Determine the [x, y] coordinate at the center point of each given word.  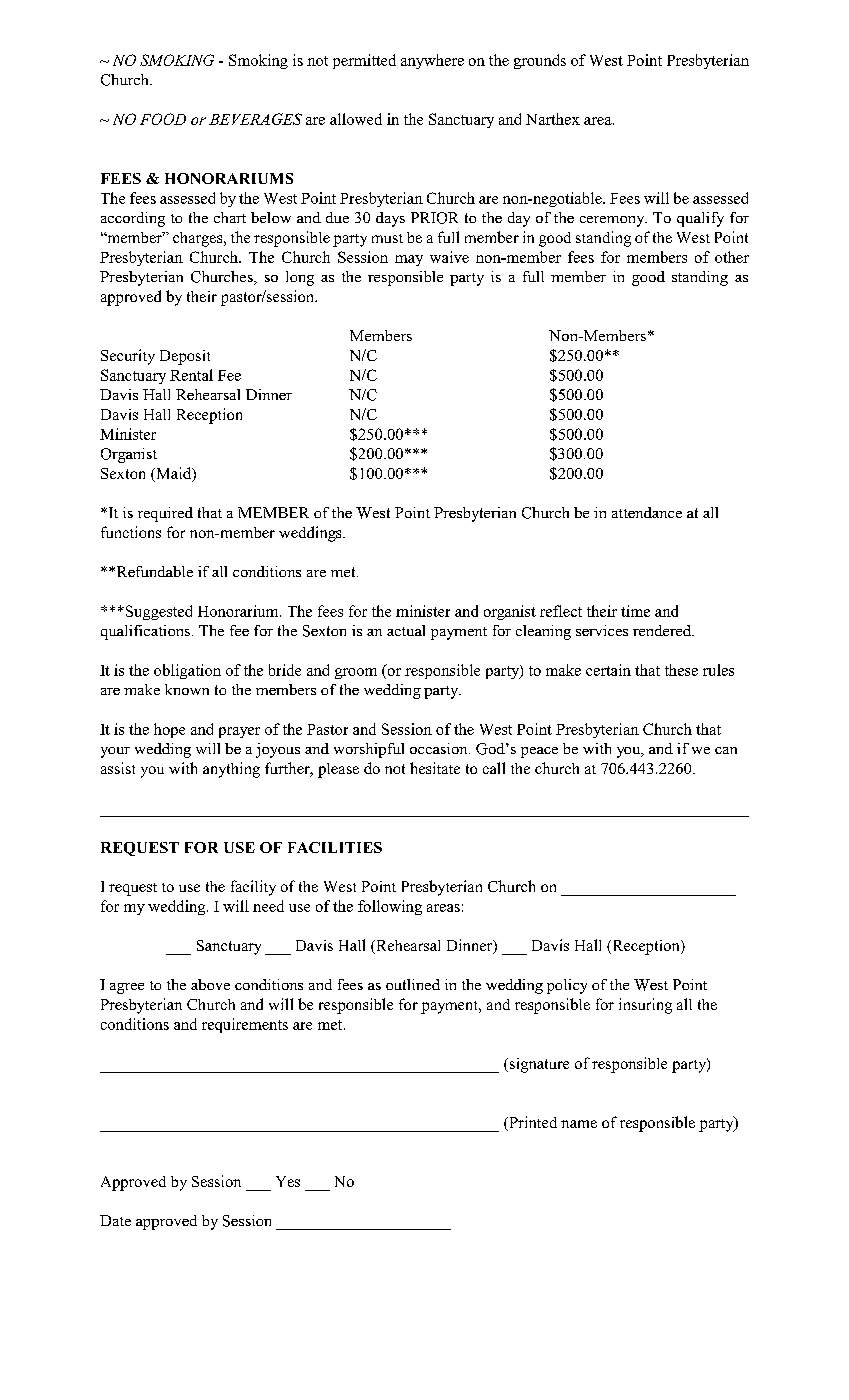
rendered [663, 630]
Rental [191, 375]
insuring [645, 1006]
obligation [187, 671]
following [390, 907]
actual [406, 630]
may [409, 260]
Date [115, 1220]
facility [253, 888]
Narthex [553, 119]
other [732, 257]
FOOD [163, 119]
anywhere [432, 61]
